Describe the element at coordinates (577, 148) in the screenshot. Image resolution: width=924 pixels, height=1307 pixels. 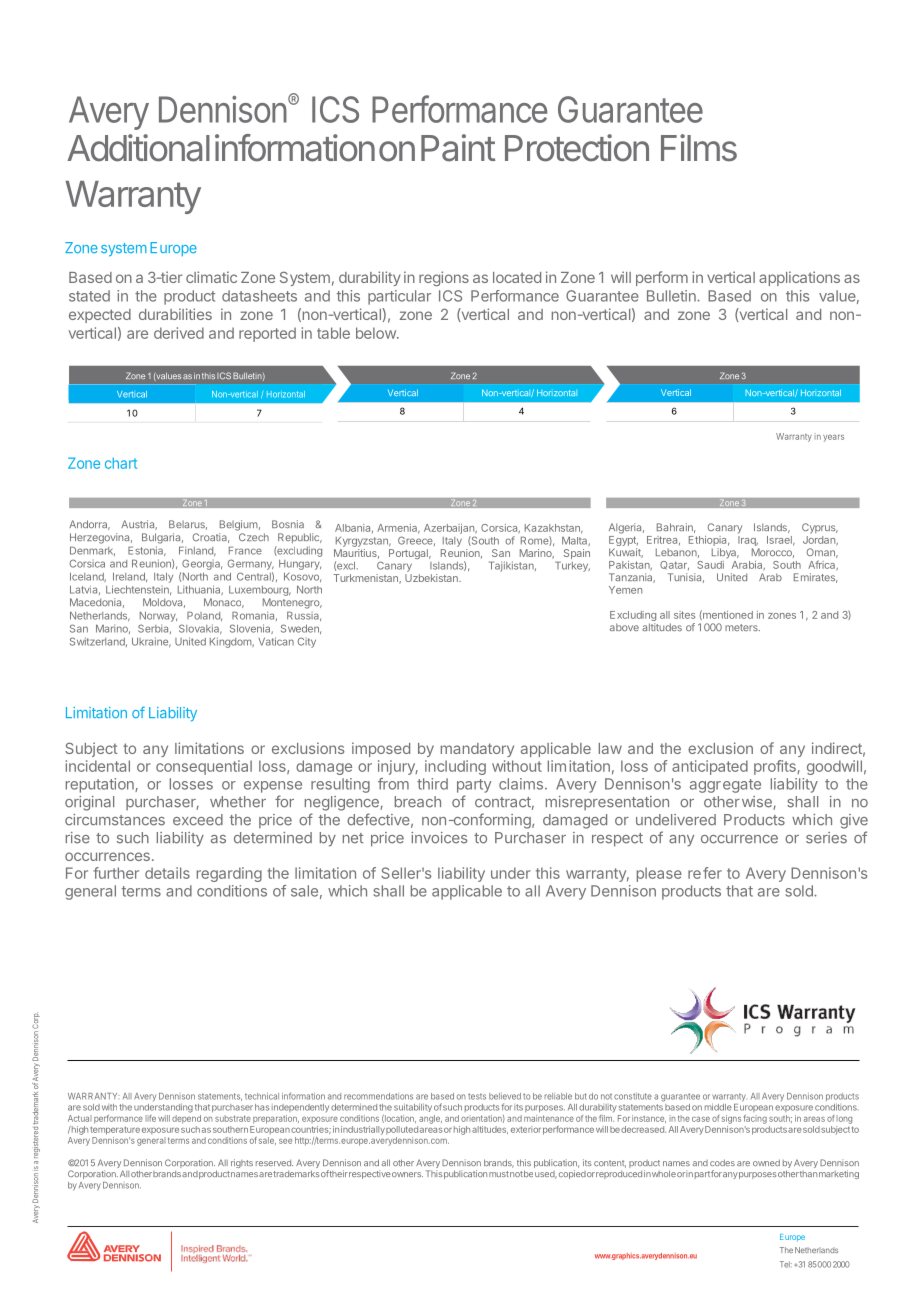
I see `Protection` at that location.
